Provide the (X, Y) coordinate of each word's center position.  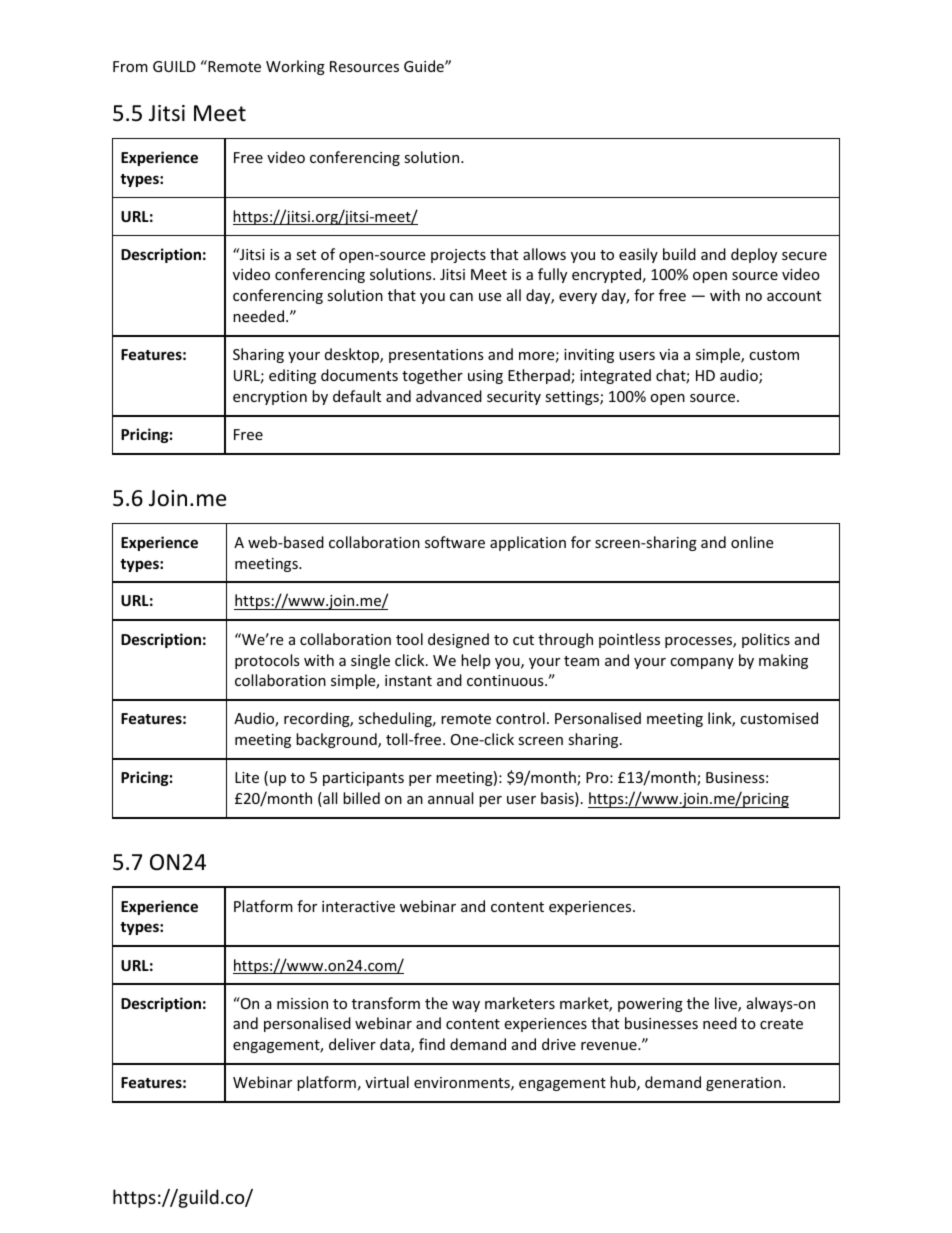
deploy (754, 255)
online (752, 542)
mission (302, 1003)
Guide (425, 66)
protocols (267, 661)
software (455, 542)
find (432, 1044)
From (130, 66)
